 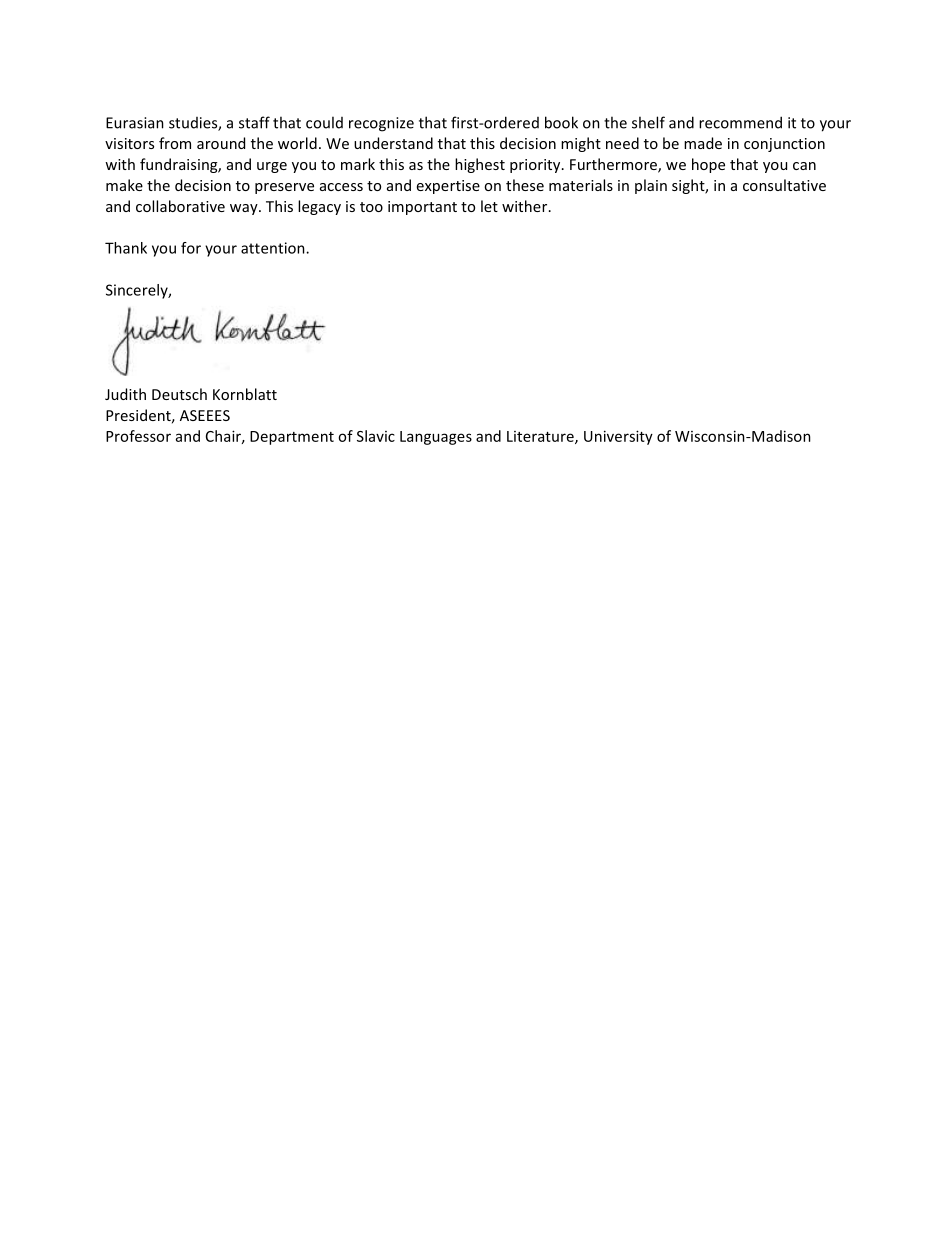 I want to click on understand, so click(x=393, y=143).
